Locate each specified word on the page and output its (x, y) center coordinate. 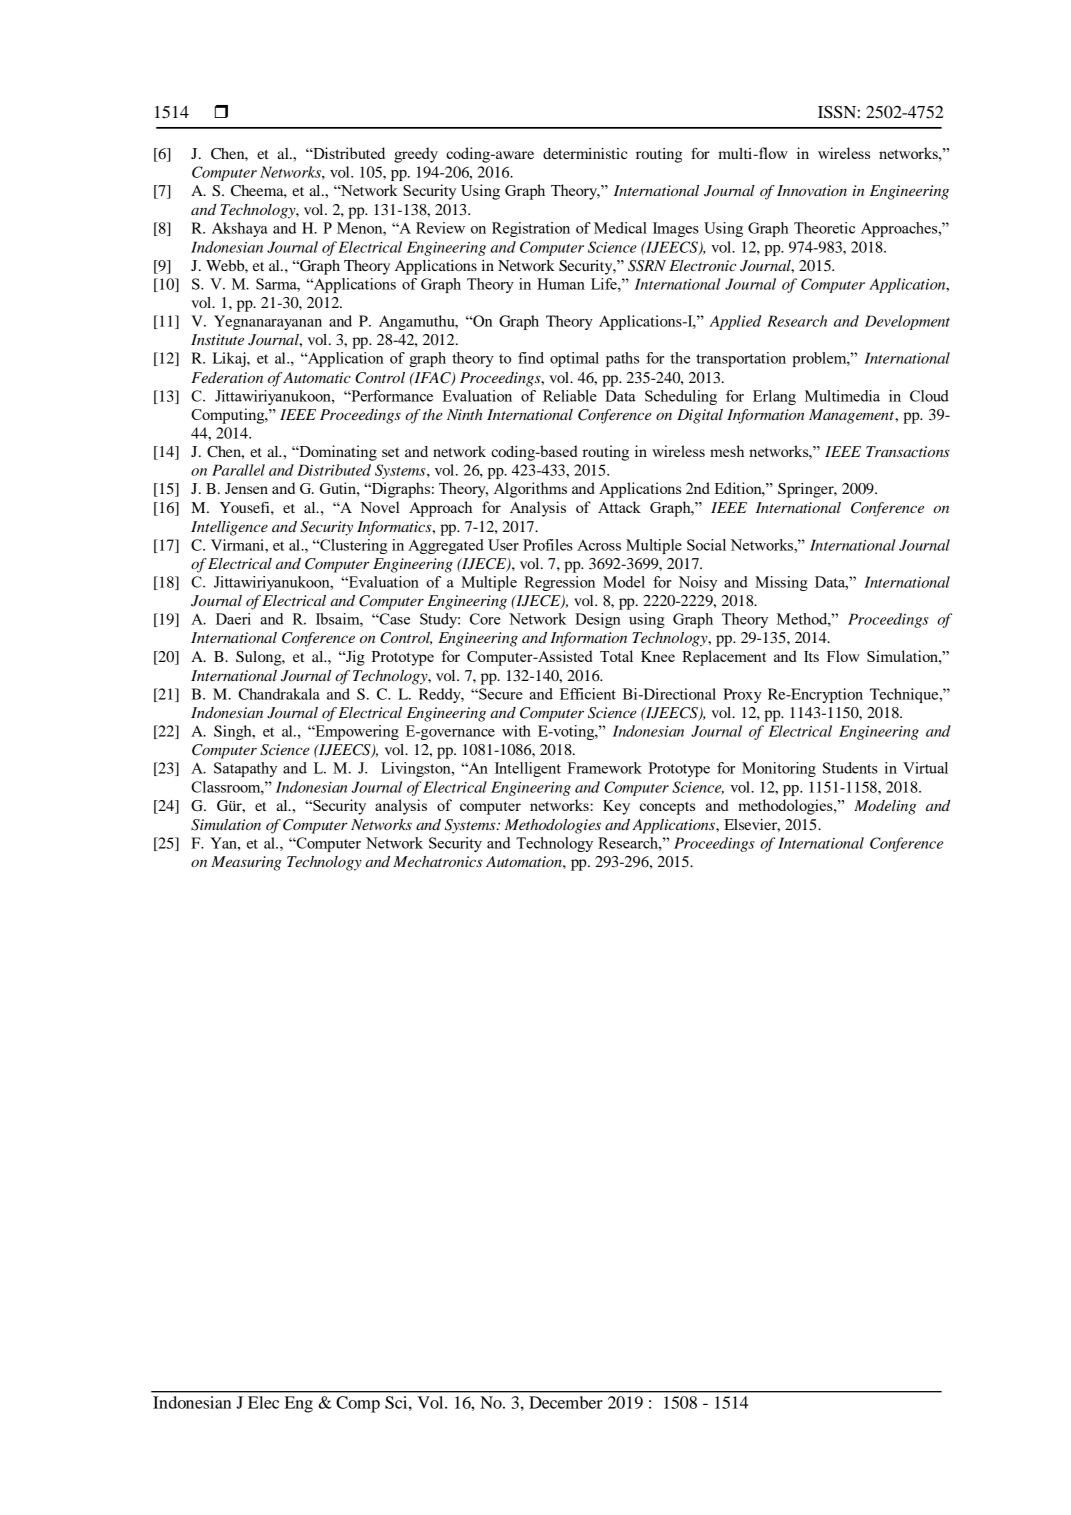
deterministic (585, 153)
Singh (234, 732)
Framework (604, 768)
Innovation (812, 190)
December (566, 1402)
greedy (416, 155)
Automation (525, 861)
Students (850, 768)
